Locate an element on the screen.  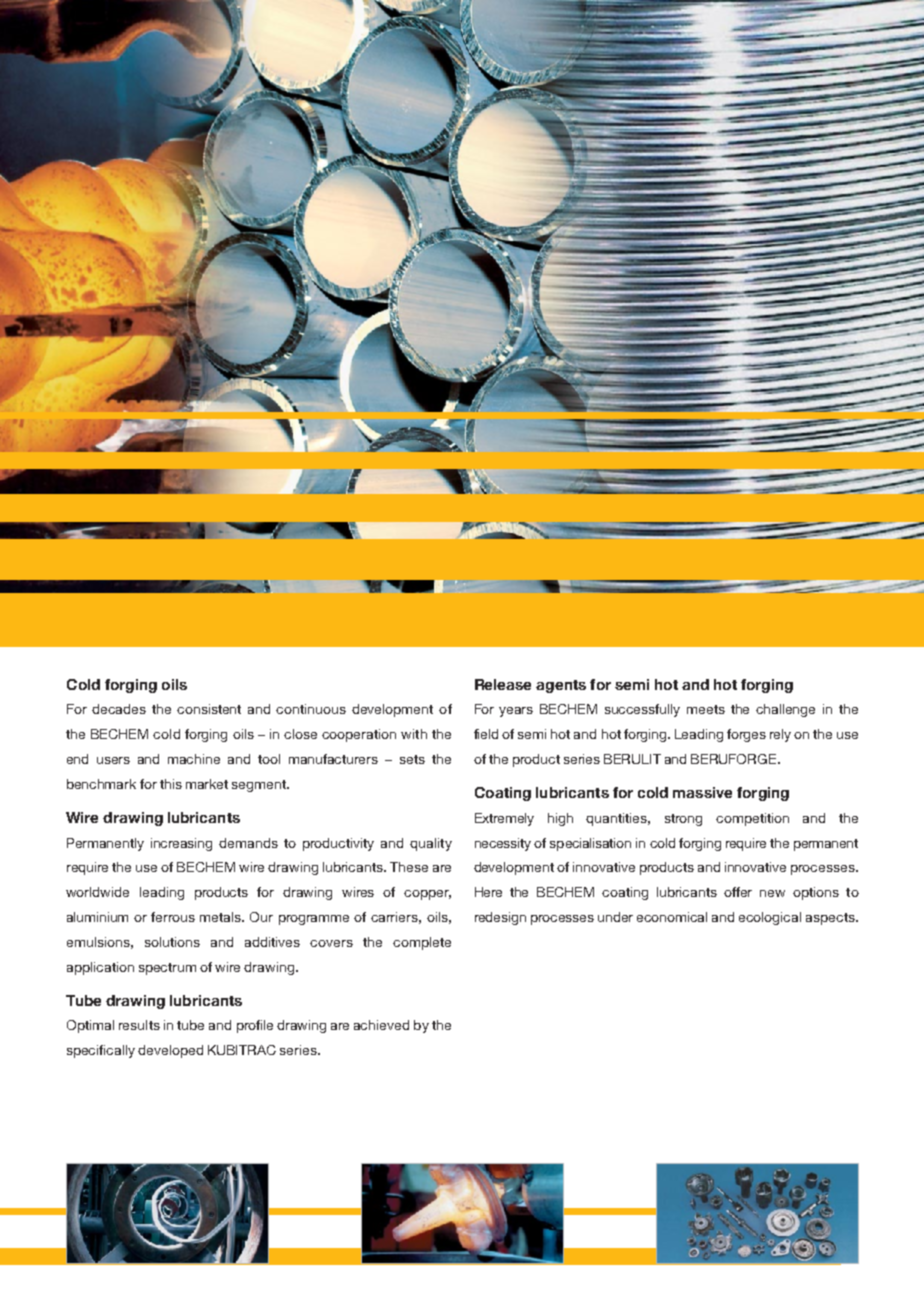
Release is located at coordinates (503, 684).
